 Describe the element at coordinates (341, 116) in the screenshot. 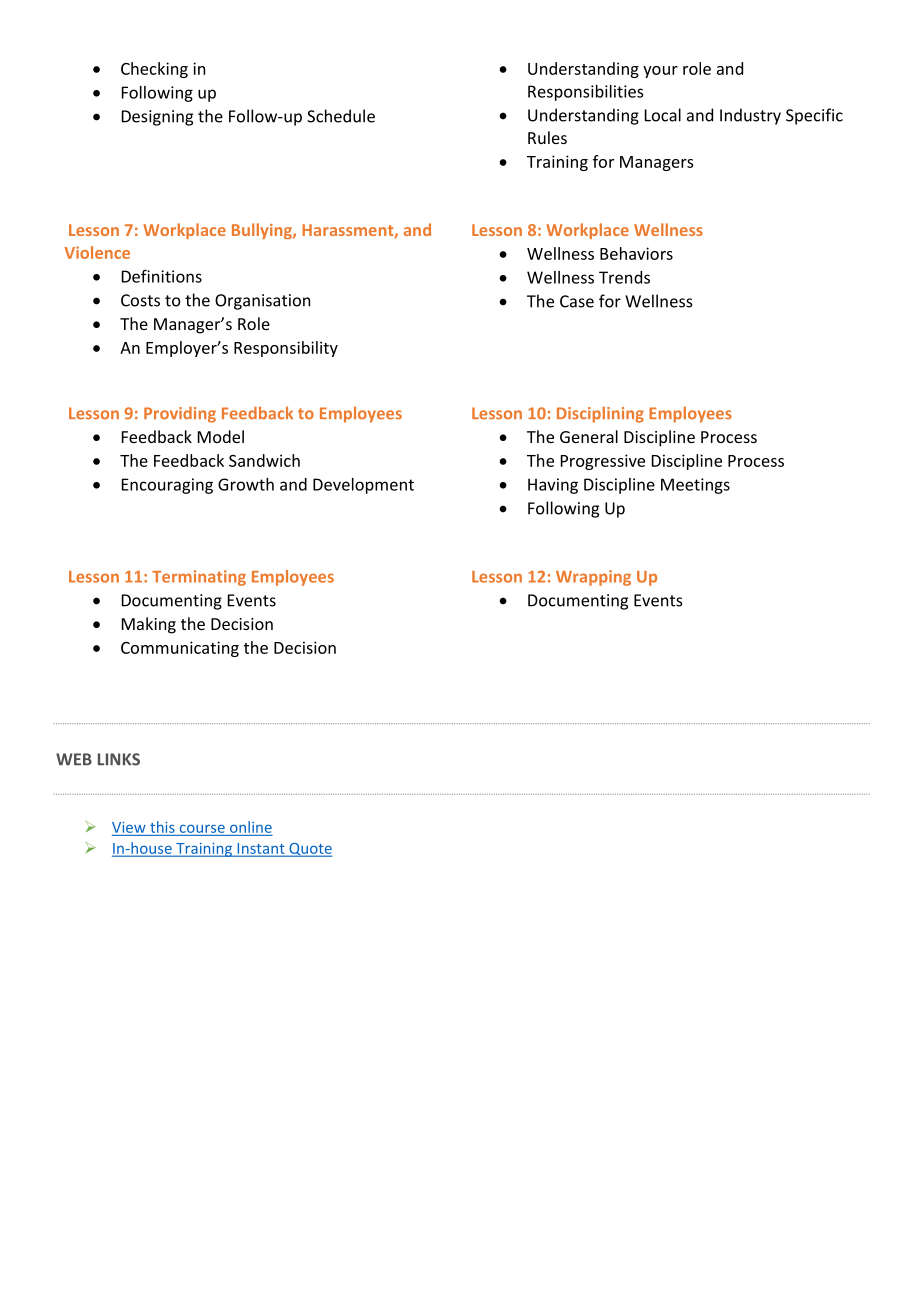

I see `Schedule` at that location.
